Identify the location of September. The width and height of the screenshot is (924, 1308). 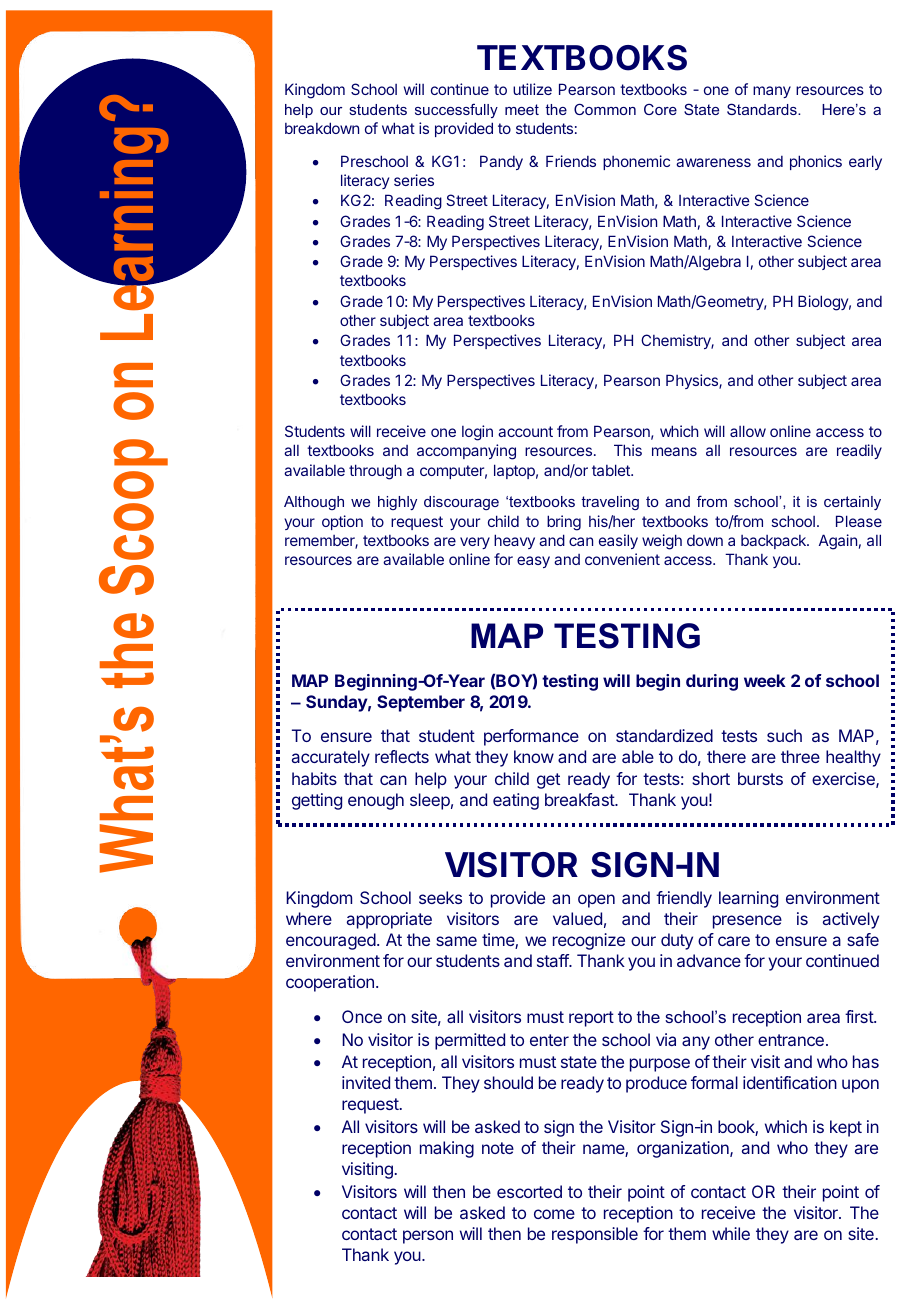
(421, 703).
